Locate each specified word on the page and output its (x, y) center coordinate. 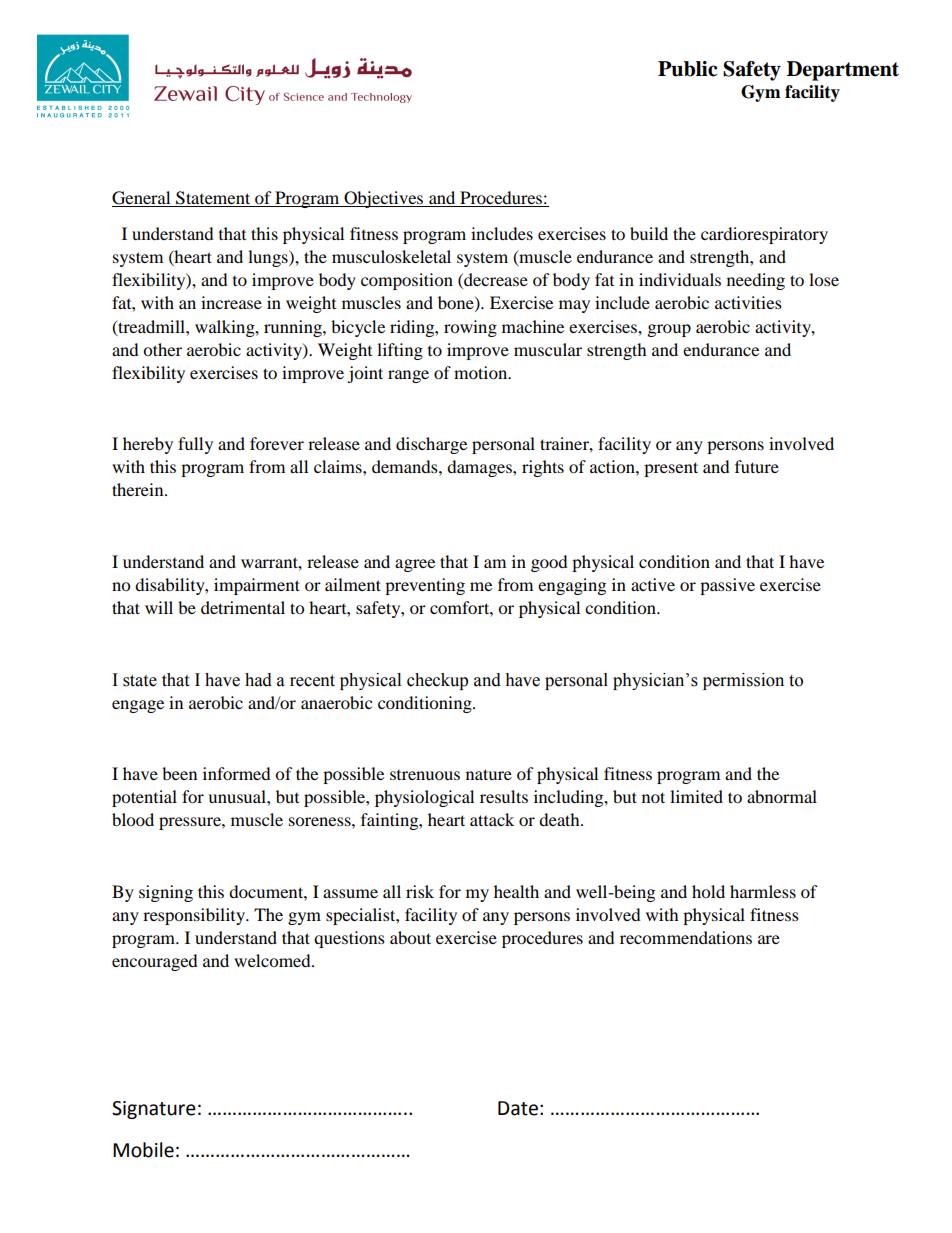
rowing (470, 328)
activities (748, 302)
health (516, 891)
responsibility (195, 916)
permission (743, 681)
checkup (437, 681)
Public (687, 69)
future (757, 466)
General (142, 199)
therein (139, 489)
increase (231, 302)
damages (480, 468)
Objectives (384, 199)
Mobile (143, 1150)
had (258, 680)
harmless (763, 891)
